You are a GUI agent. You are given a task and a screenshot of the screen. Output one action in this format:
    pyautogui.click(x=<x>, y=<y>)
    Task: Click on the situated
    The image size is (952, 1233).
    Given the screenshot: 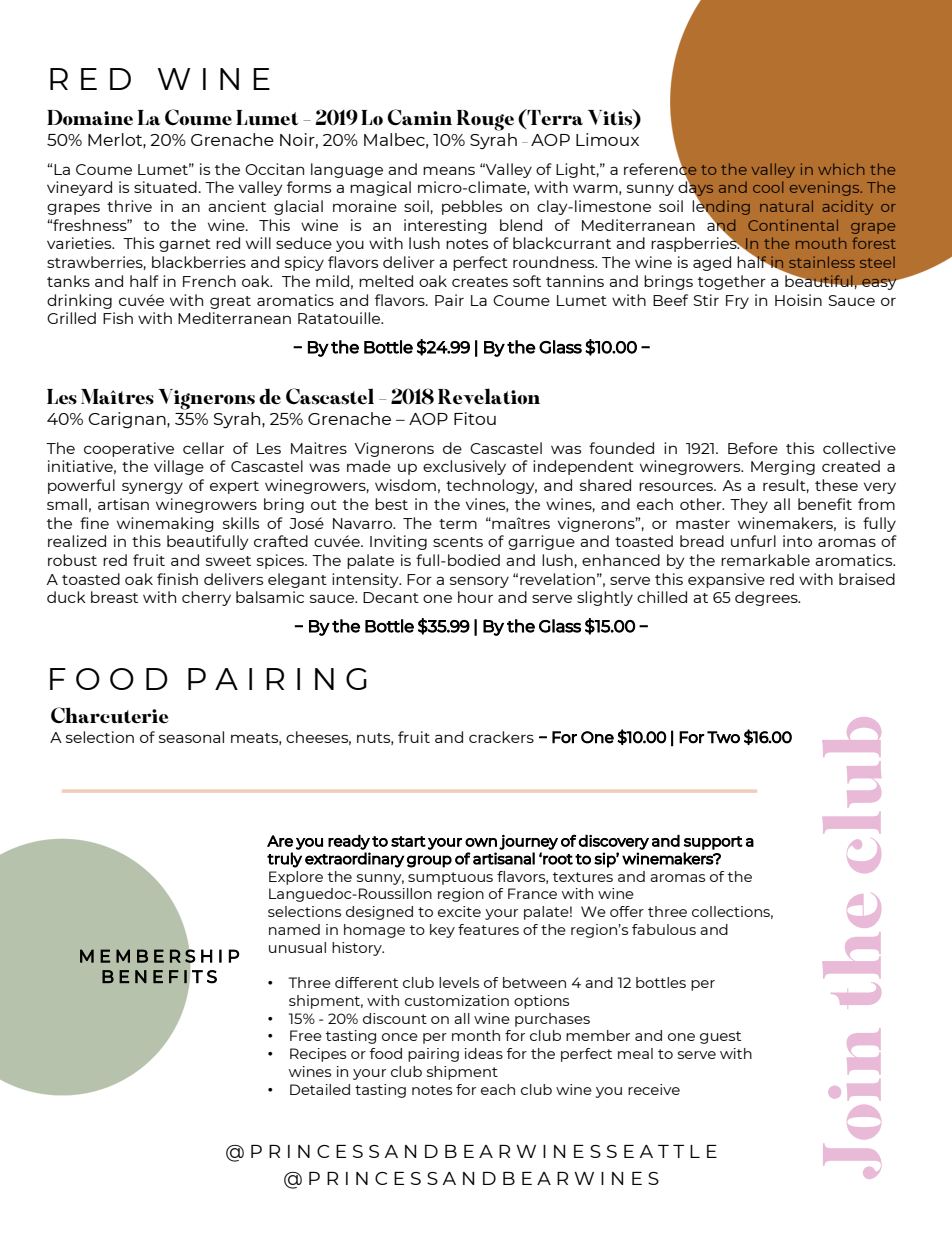 What is the action you would take?
    pyautogui.click(x=165, y=187)
